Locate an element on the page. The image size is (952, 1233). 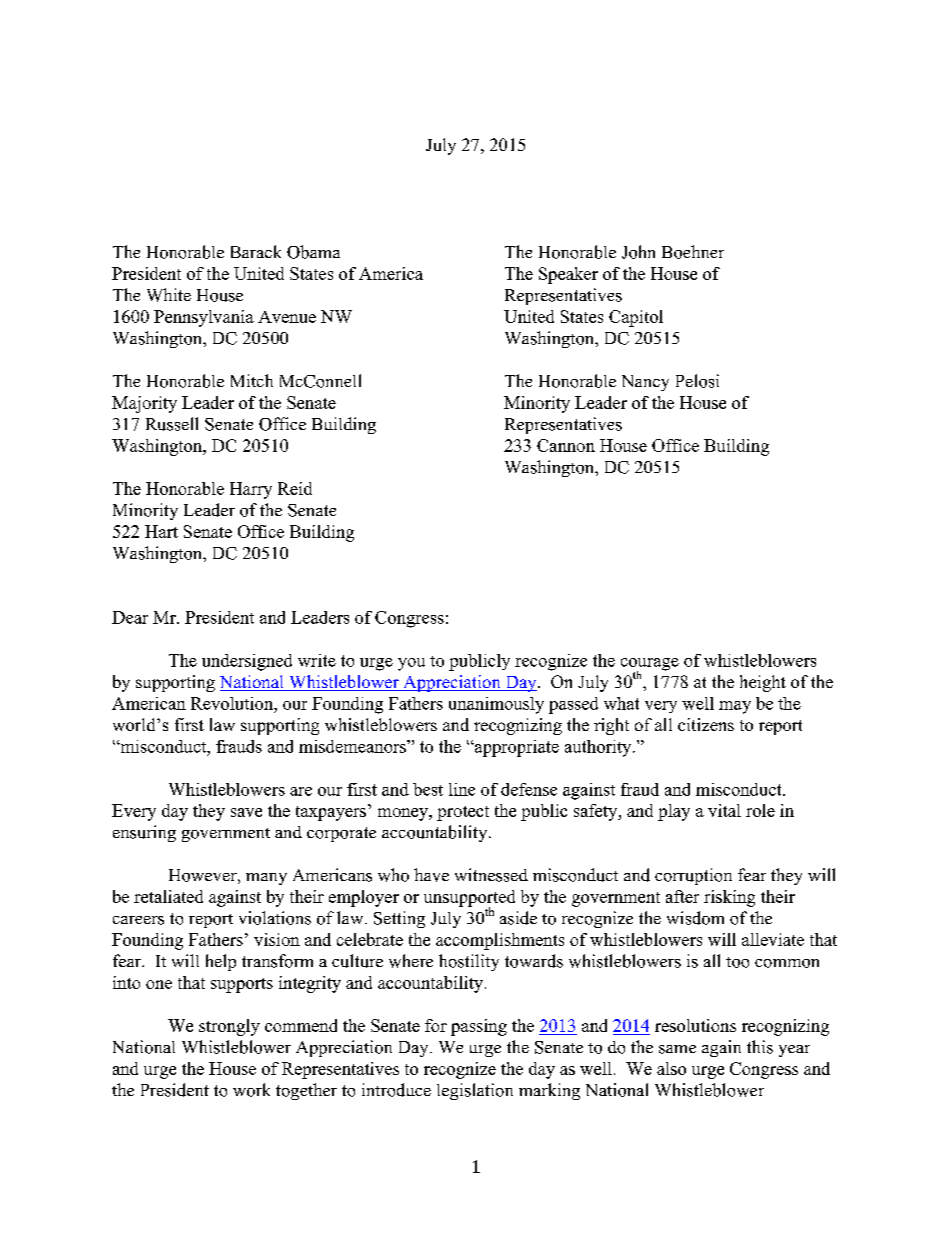
White is located at coordinates (169, 295).
